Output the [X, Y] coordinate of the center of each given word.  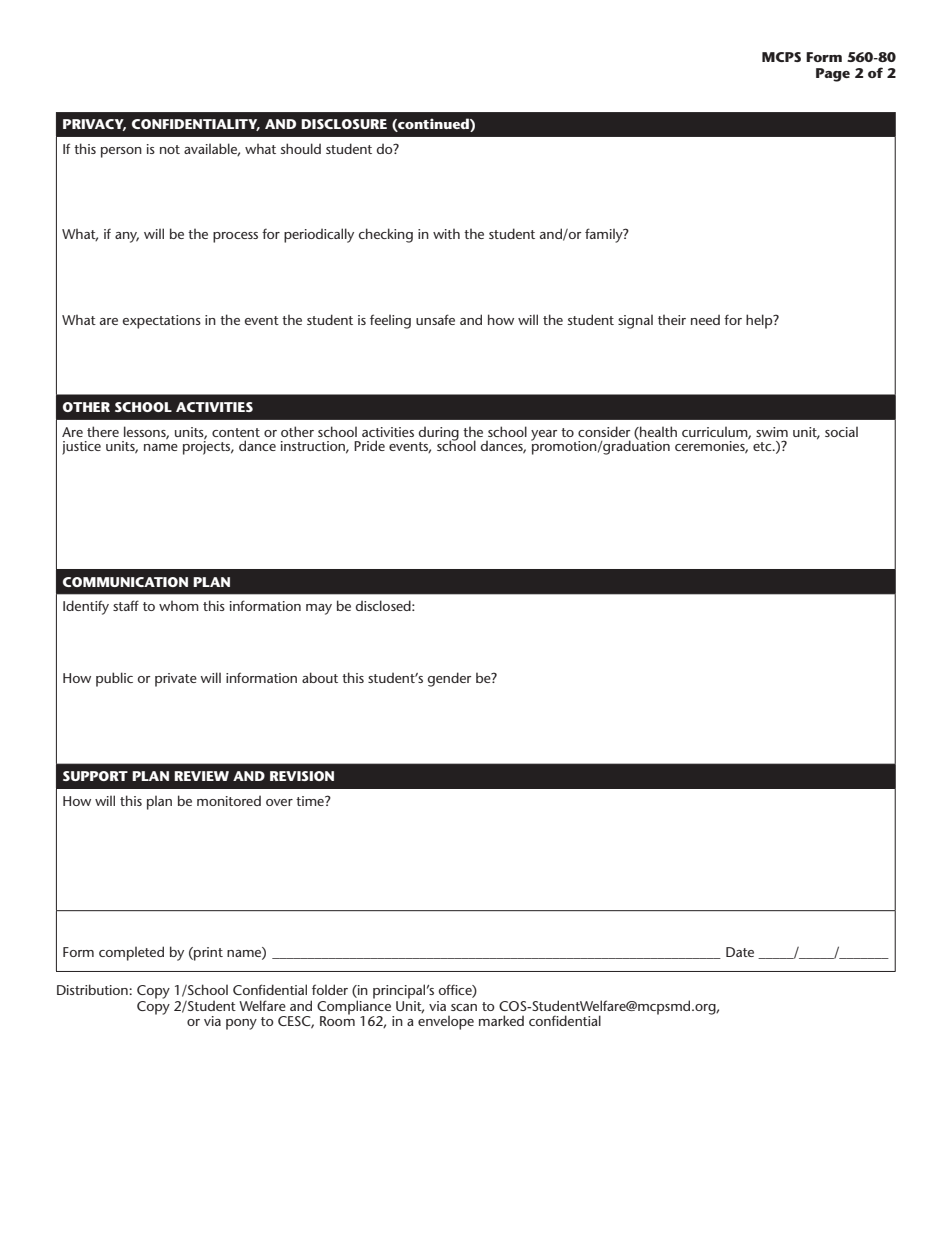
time [311, 801]
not [170, 149]
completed [131, 953]
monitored [229, 800]
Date [740, 952]
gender [449, 679]
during [439, 434]
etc [763, 446]
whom [179, 606]
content [236, 432]
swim [772, 432]
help [760, 321]
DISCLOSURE [344, 124]
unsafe [435, 319]
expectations [162, 322]
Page [833, 75]
